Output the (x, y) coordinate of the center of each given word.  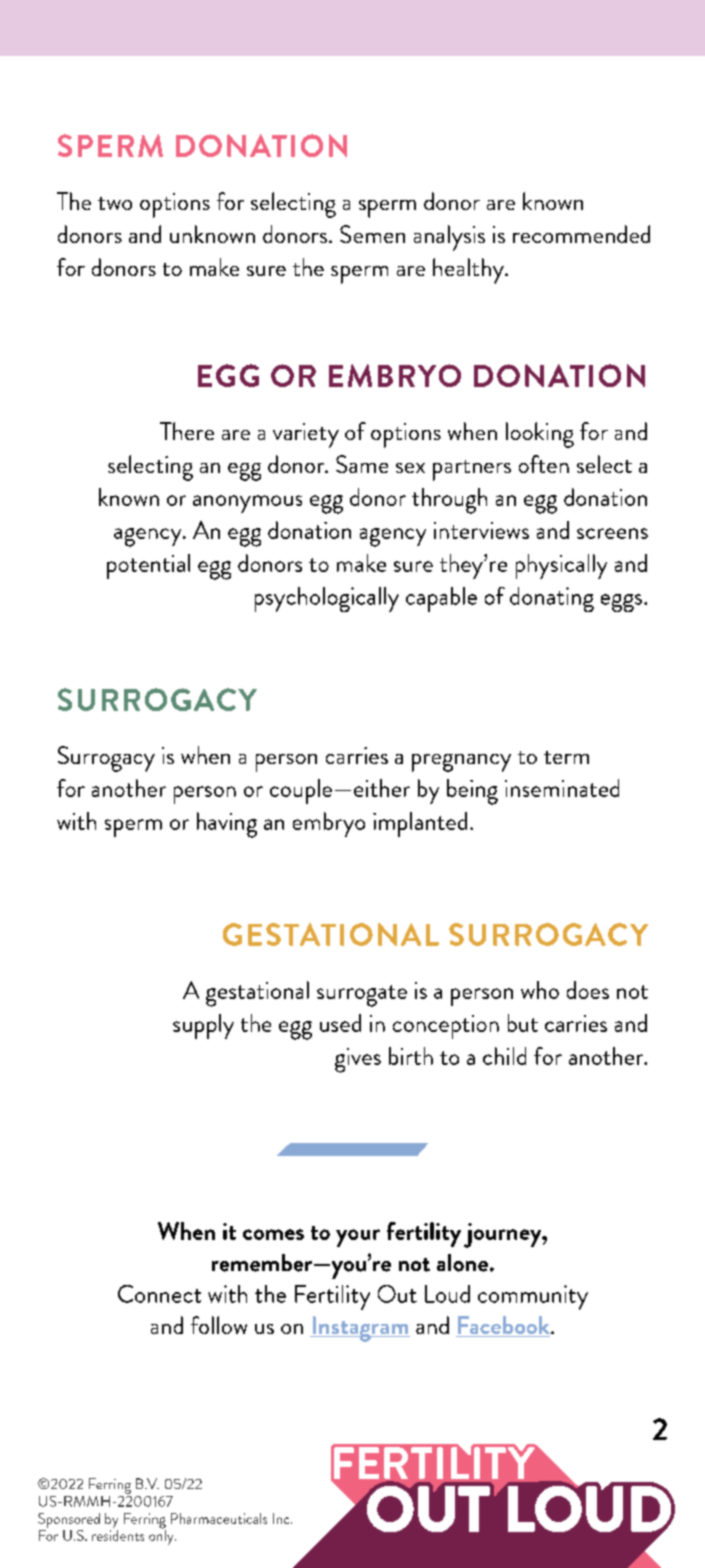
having (227, 825)
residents (118, 1535)
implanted (420, 824)
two (115, 203)
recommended (581, 234)
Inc (282, 1518)
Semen (372, 234)
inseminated (562, 788)
